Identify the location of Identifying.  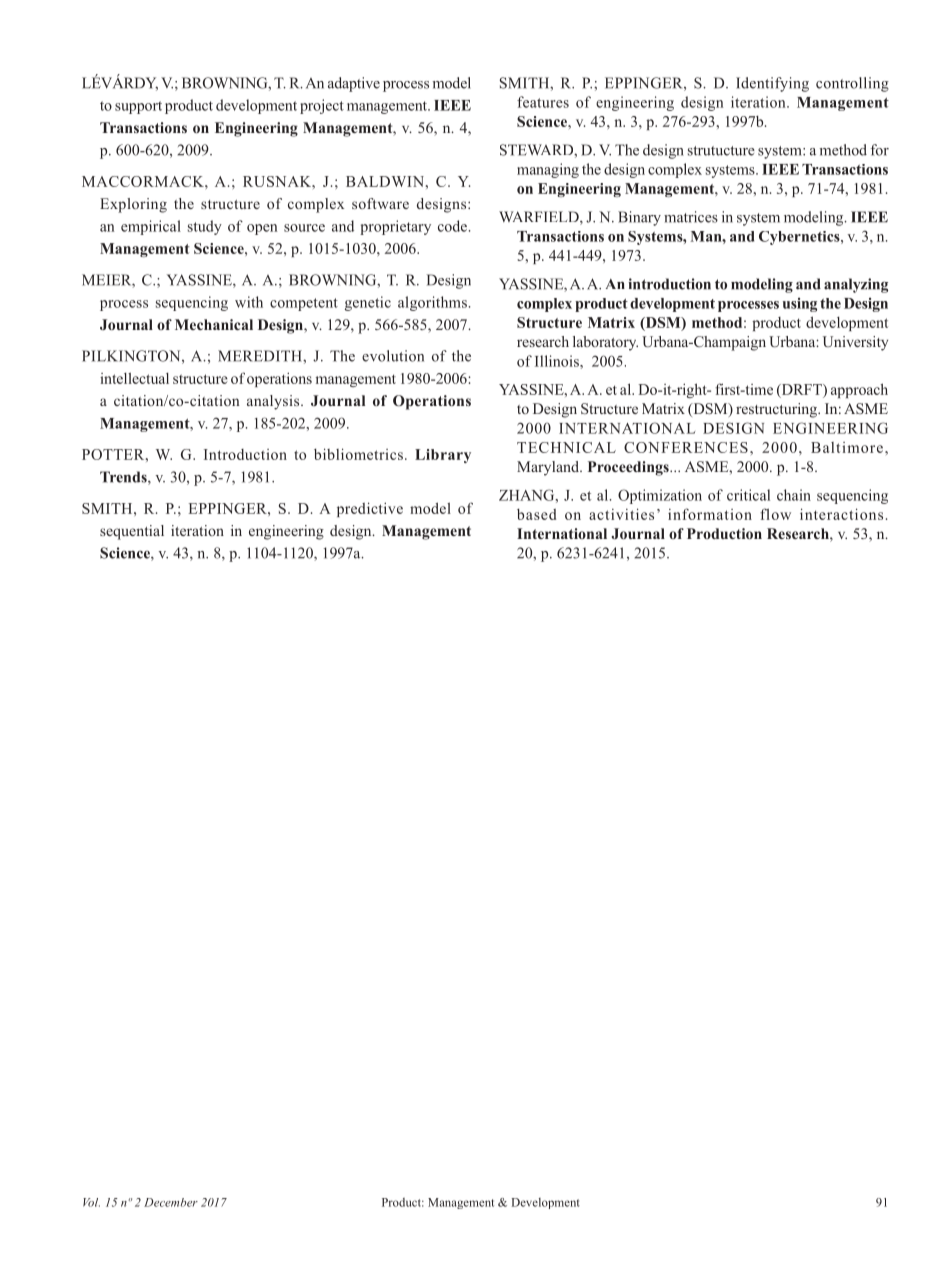
(772, 84).
